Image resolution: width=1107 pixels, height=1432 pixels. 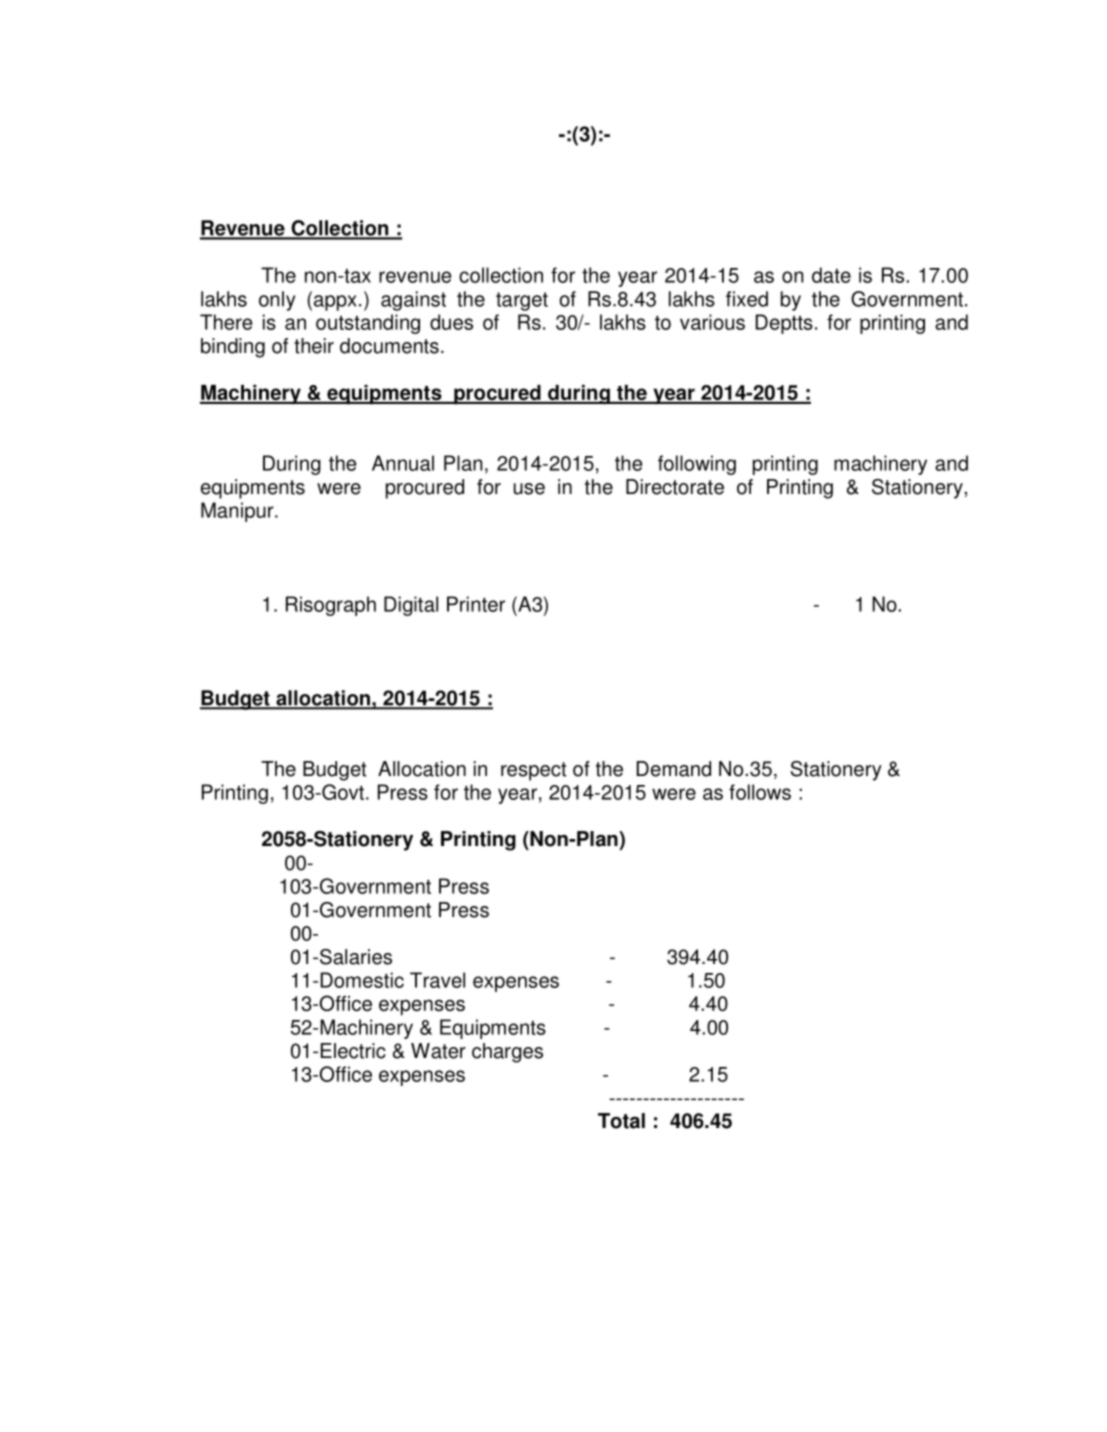 What do you see at coordinates (533, 771) in the page?
I see `respect` at bounding box center [533, 771].
